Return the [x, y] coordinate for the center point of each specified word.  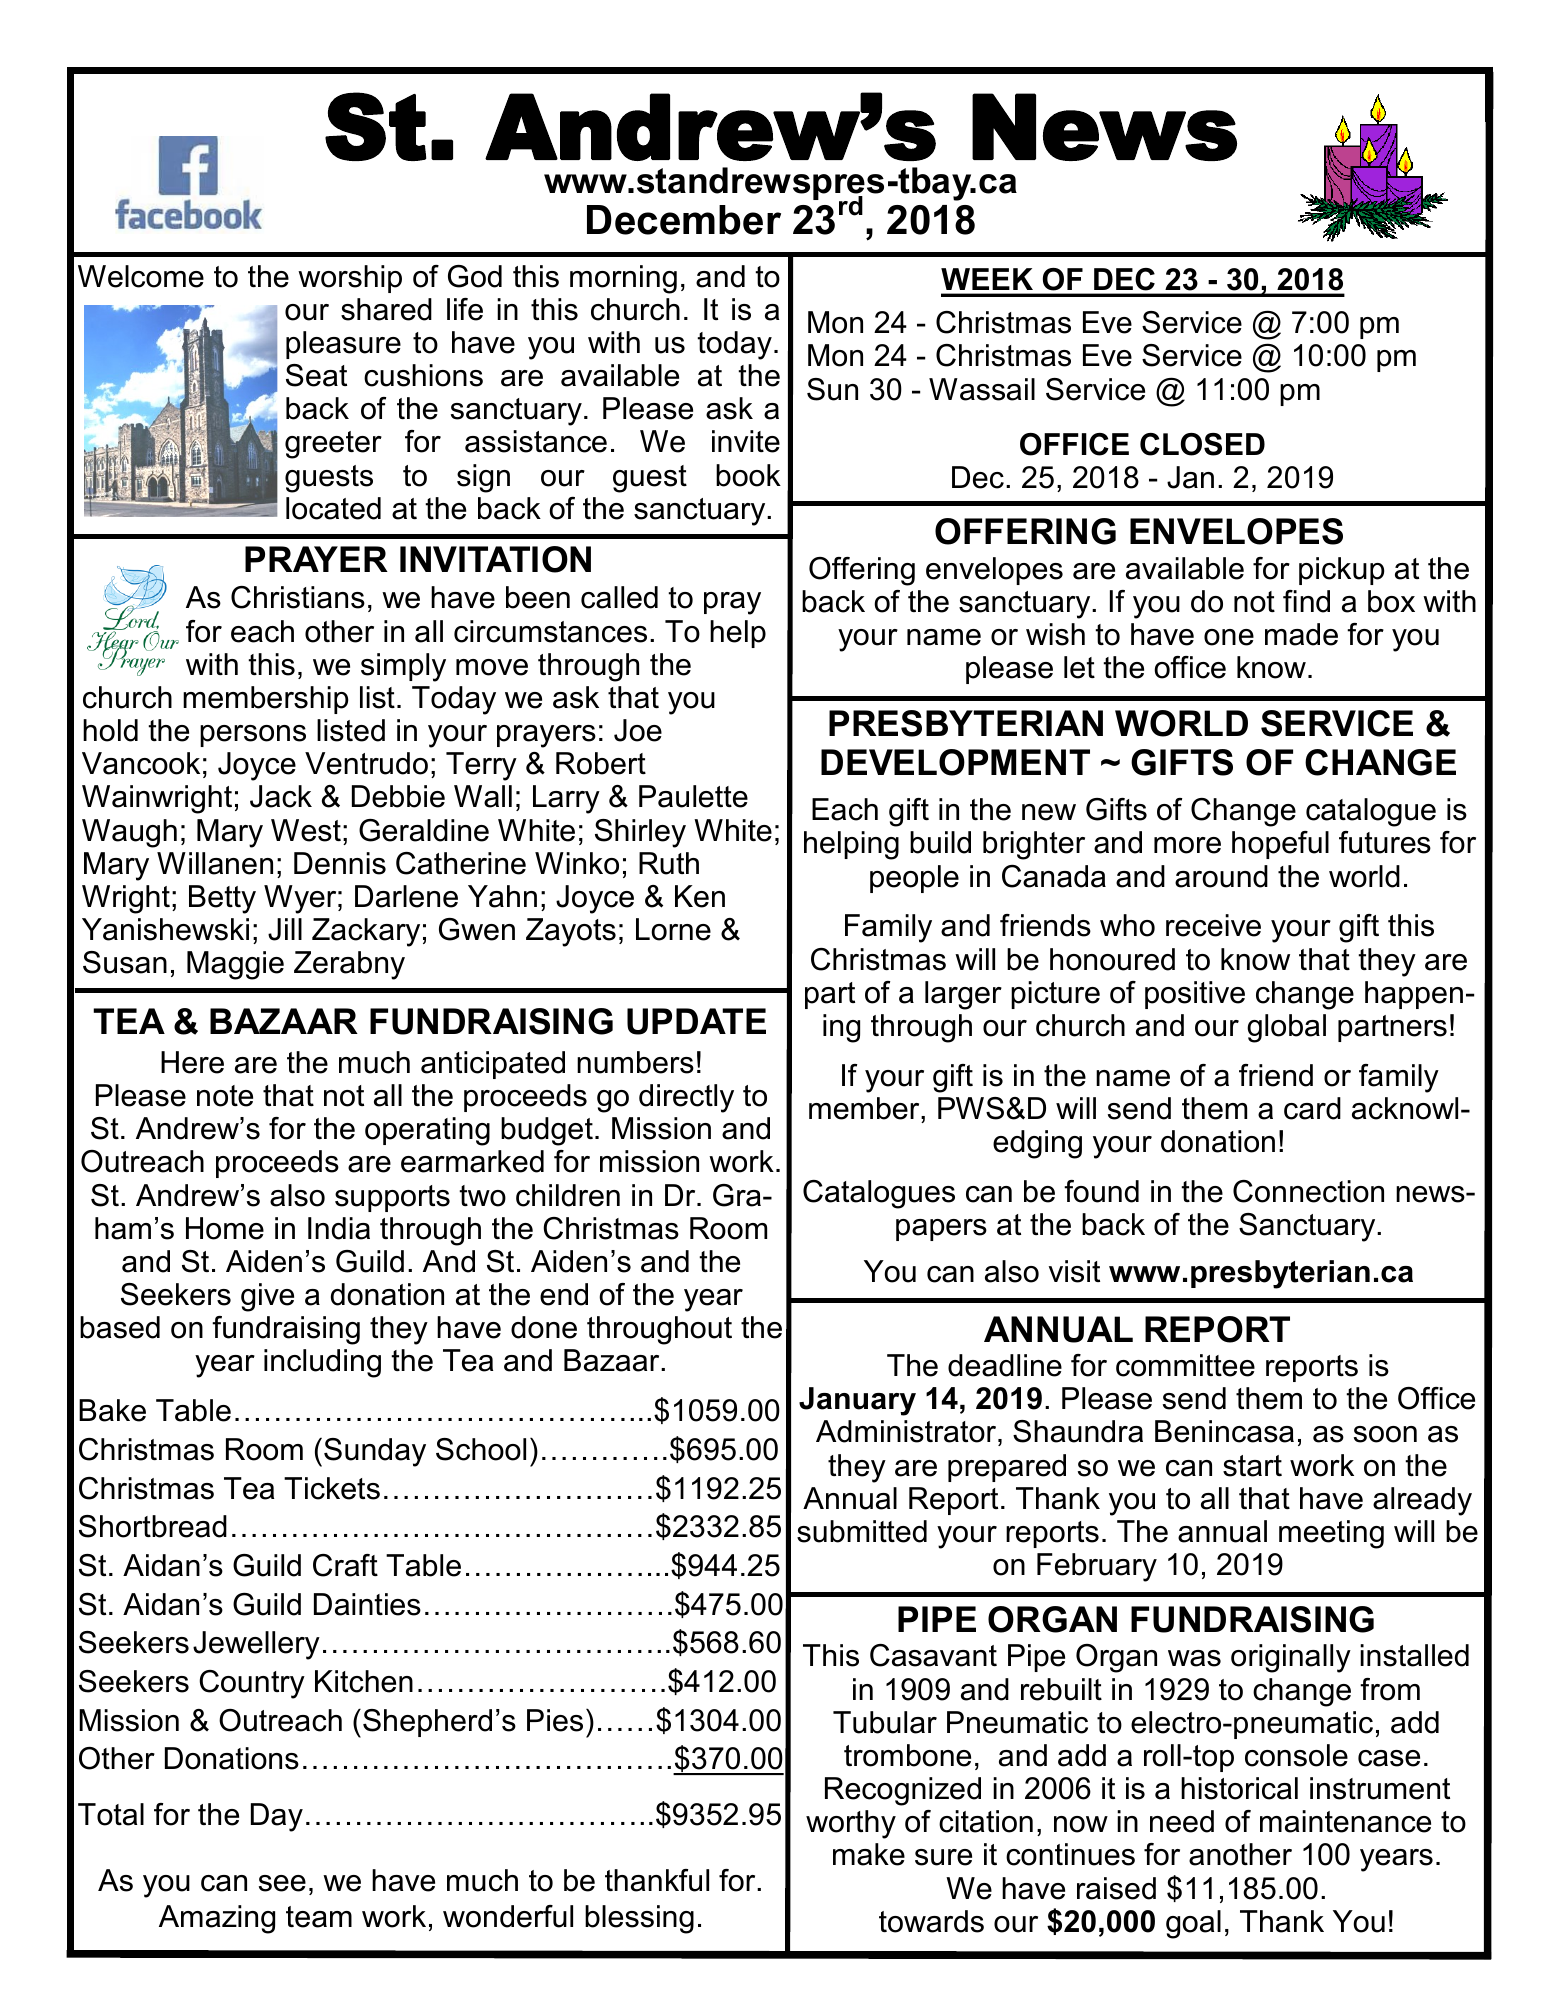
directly [686, 1098]
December [684, 220]
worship [350, 279]
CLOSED [1202, 444]
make [869, 1854]
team [319, 1917]
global [1286, 1028]
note [225, 1096]
